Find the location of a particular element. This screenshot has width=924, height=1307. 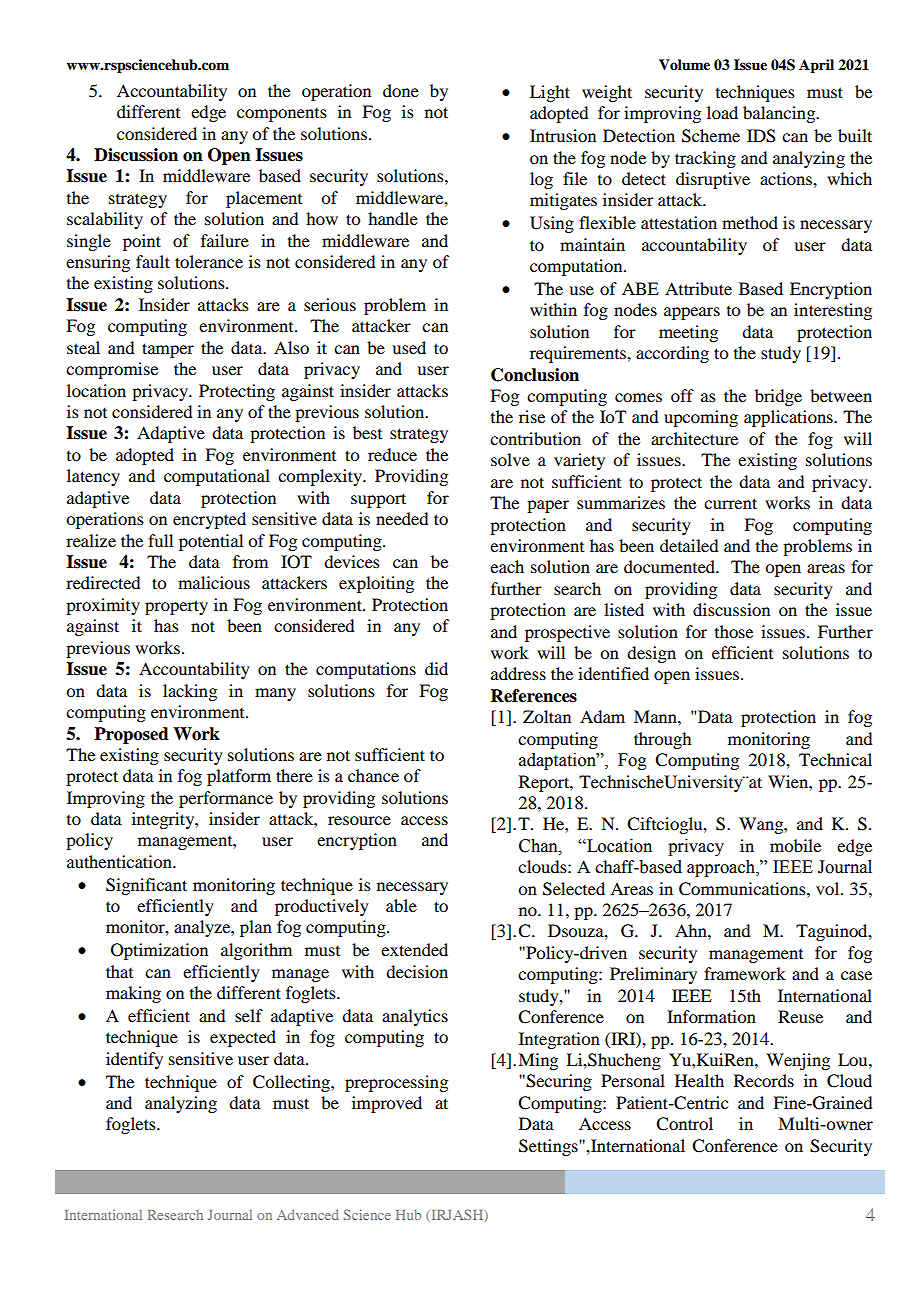

did is located at coordinates (436, 668).
